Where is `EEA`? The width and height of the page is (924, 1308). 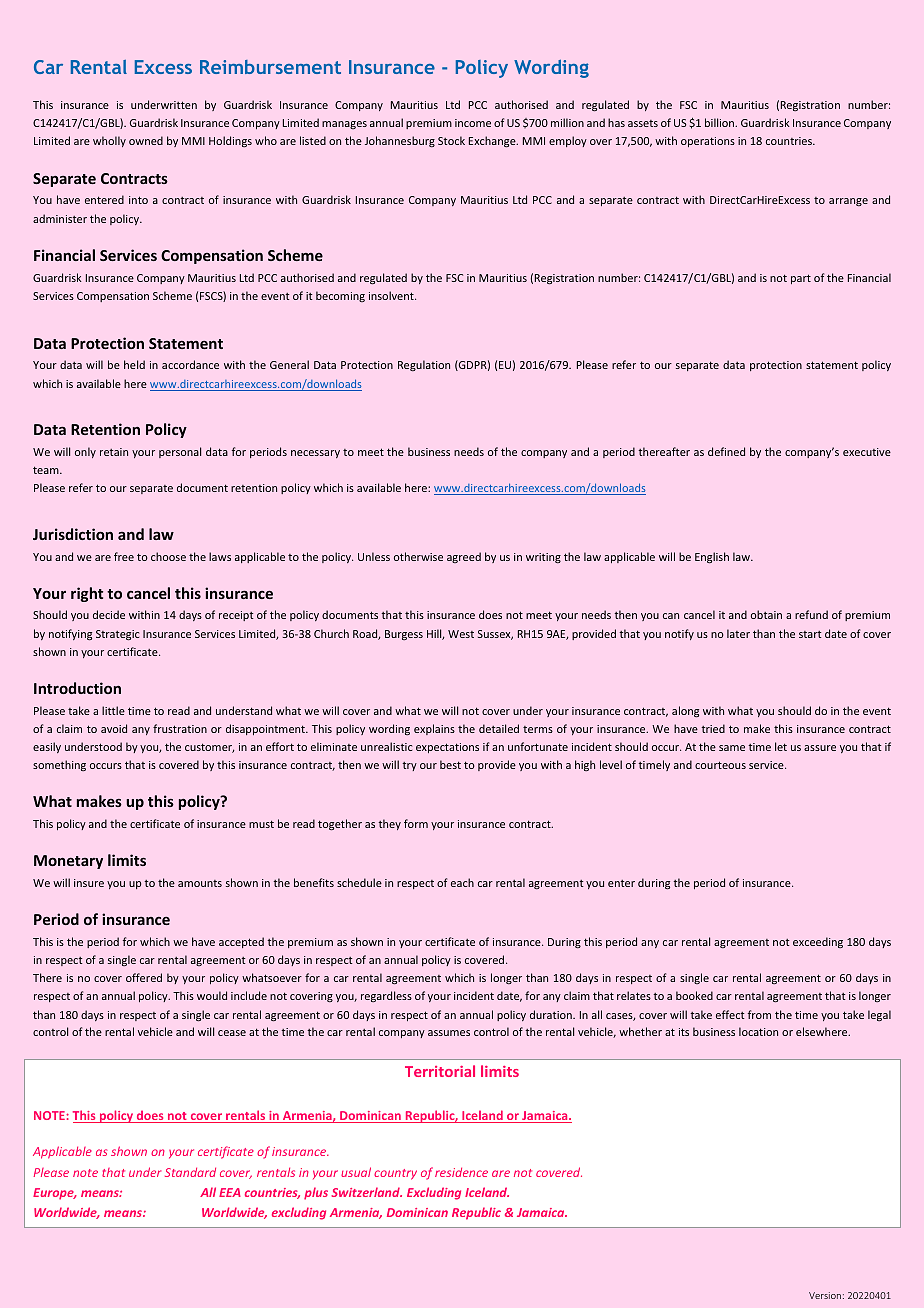
EEA is located at coordinates (230, 1192).
